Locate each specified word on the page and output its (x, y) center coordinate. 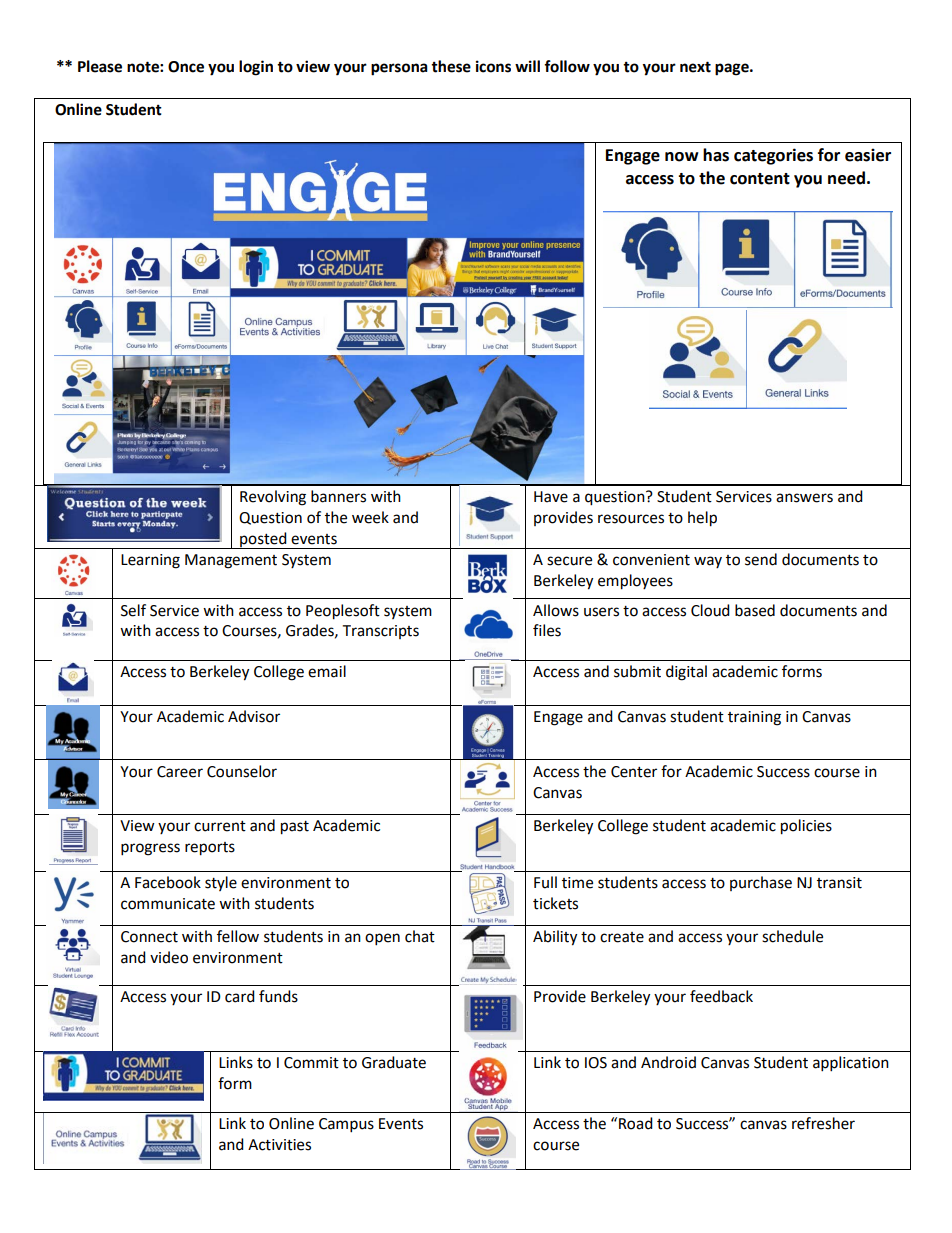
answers (804, 498)
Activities (279, 1145)
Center (634, 772)
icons (493, 66)
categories (773, 156)
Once (186, 67)
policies (806, 827)
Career (180, 772)
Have (551, 497)
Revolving (273, 498)
